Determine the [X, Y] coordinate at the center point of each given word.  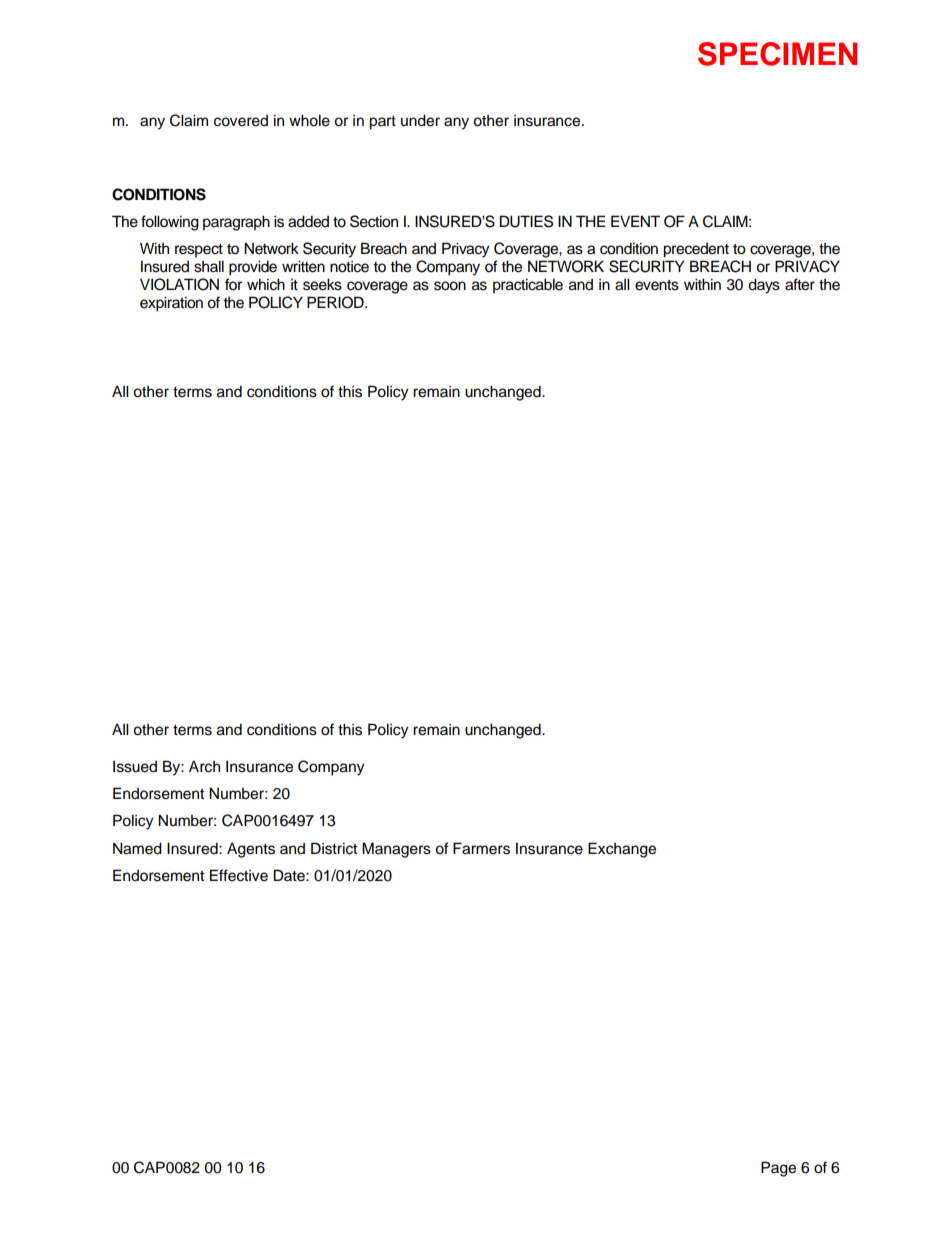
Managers [396, 850]
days [764, 286]
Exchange [622, 850]
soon [450, 286]
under [420, 120]
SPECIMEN [777, 54]
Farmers [481, 848]
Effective [239, 875]
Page [778, 1169]
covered [241, 121]
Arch [204, 766]
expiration [171, 304]
